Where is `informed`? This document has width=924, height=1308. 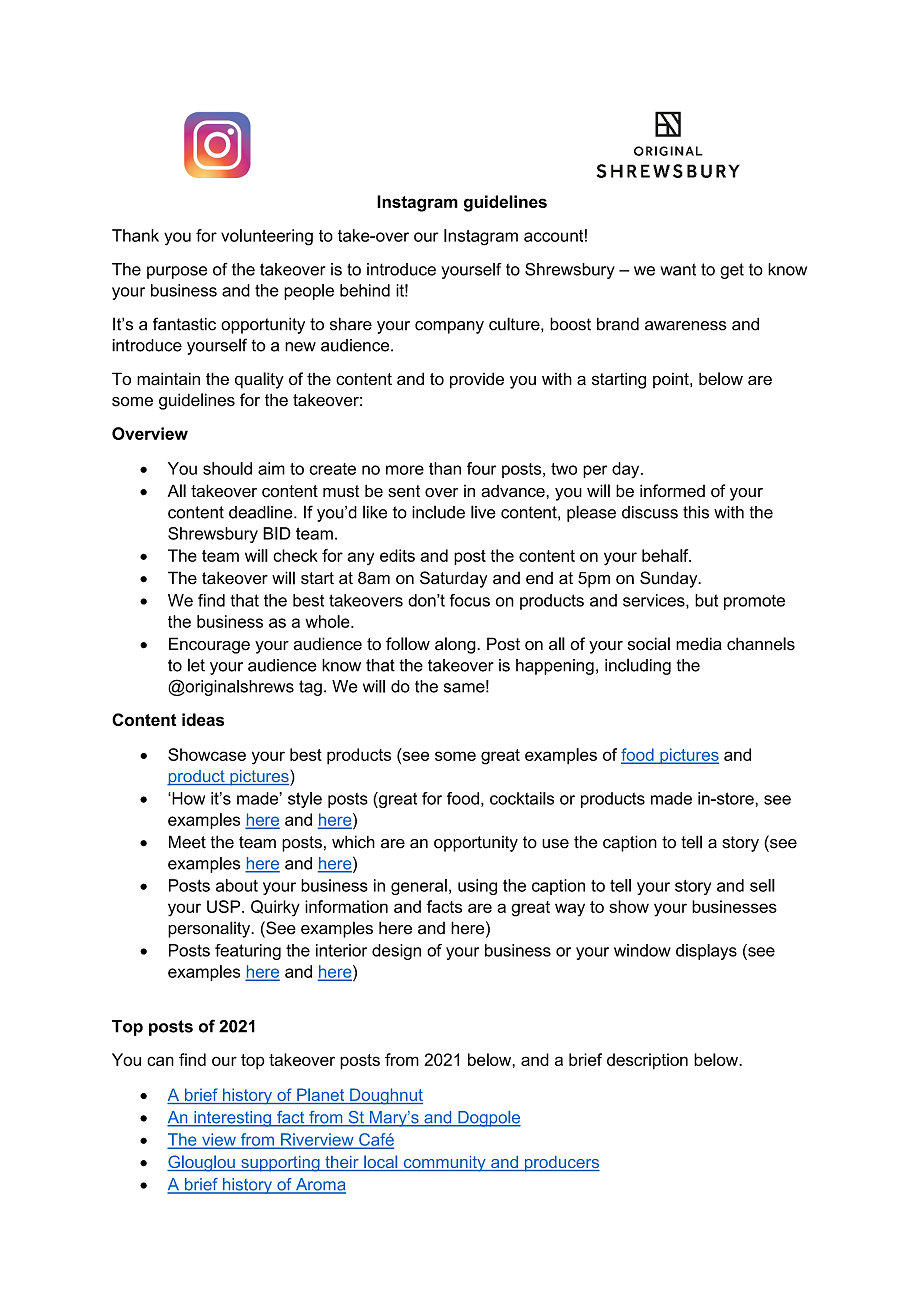
informed is located at coordinates (672, 491).
